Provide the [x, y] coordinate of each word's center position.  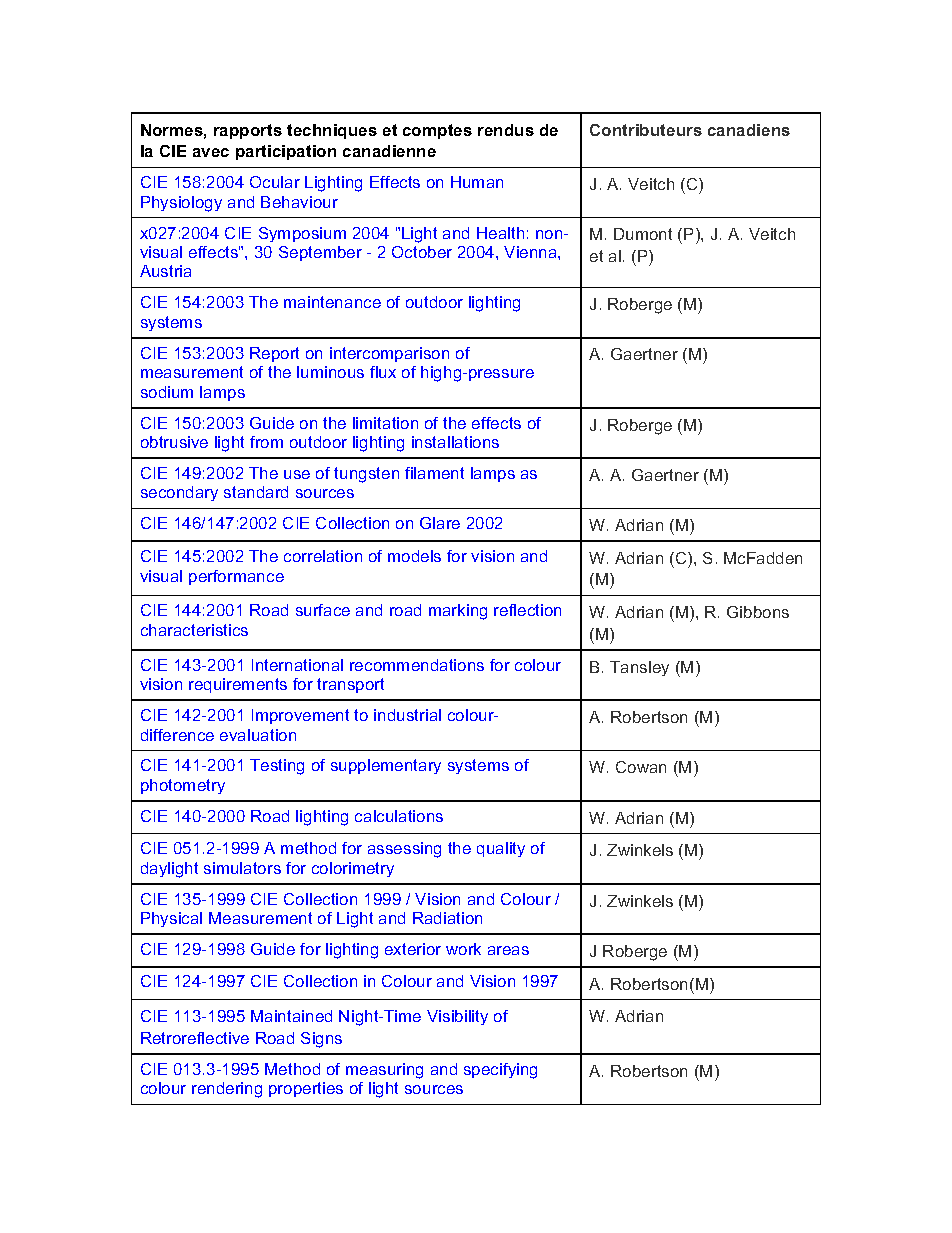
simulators [242, 868]
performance [236, 577]
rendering [227, 1090]
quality [501, 849]
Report [274, 354]
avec [211, 152]
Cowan [641, 767]
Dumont [643, 234]
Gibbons [758, 612]
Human [477, 182]
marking [458, 612]
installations [455, 442]
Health [500, 233]
